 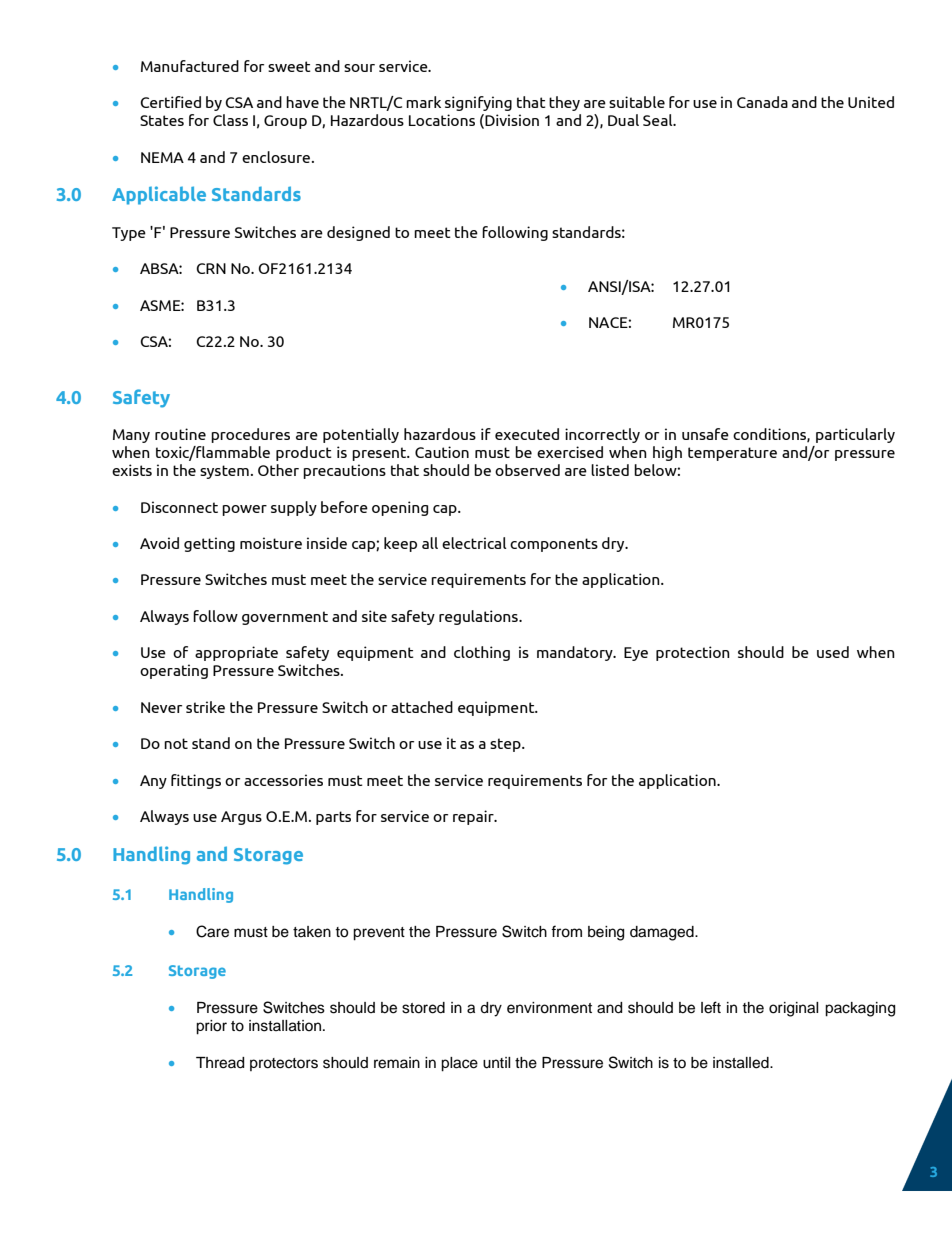 I want to click on getting, so click(x=209, y=544).
